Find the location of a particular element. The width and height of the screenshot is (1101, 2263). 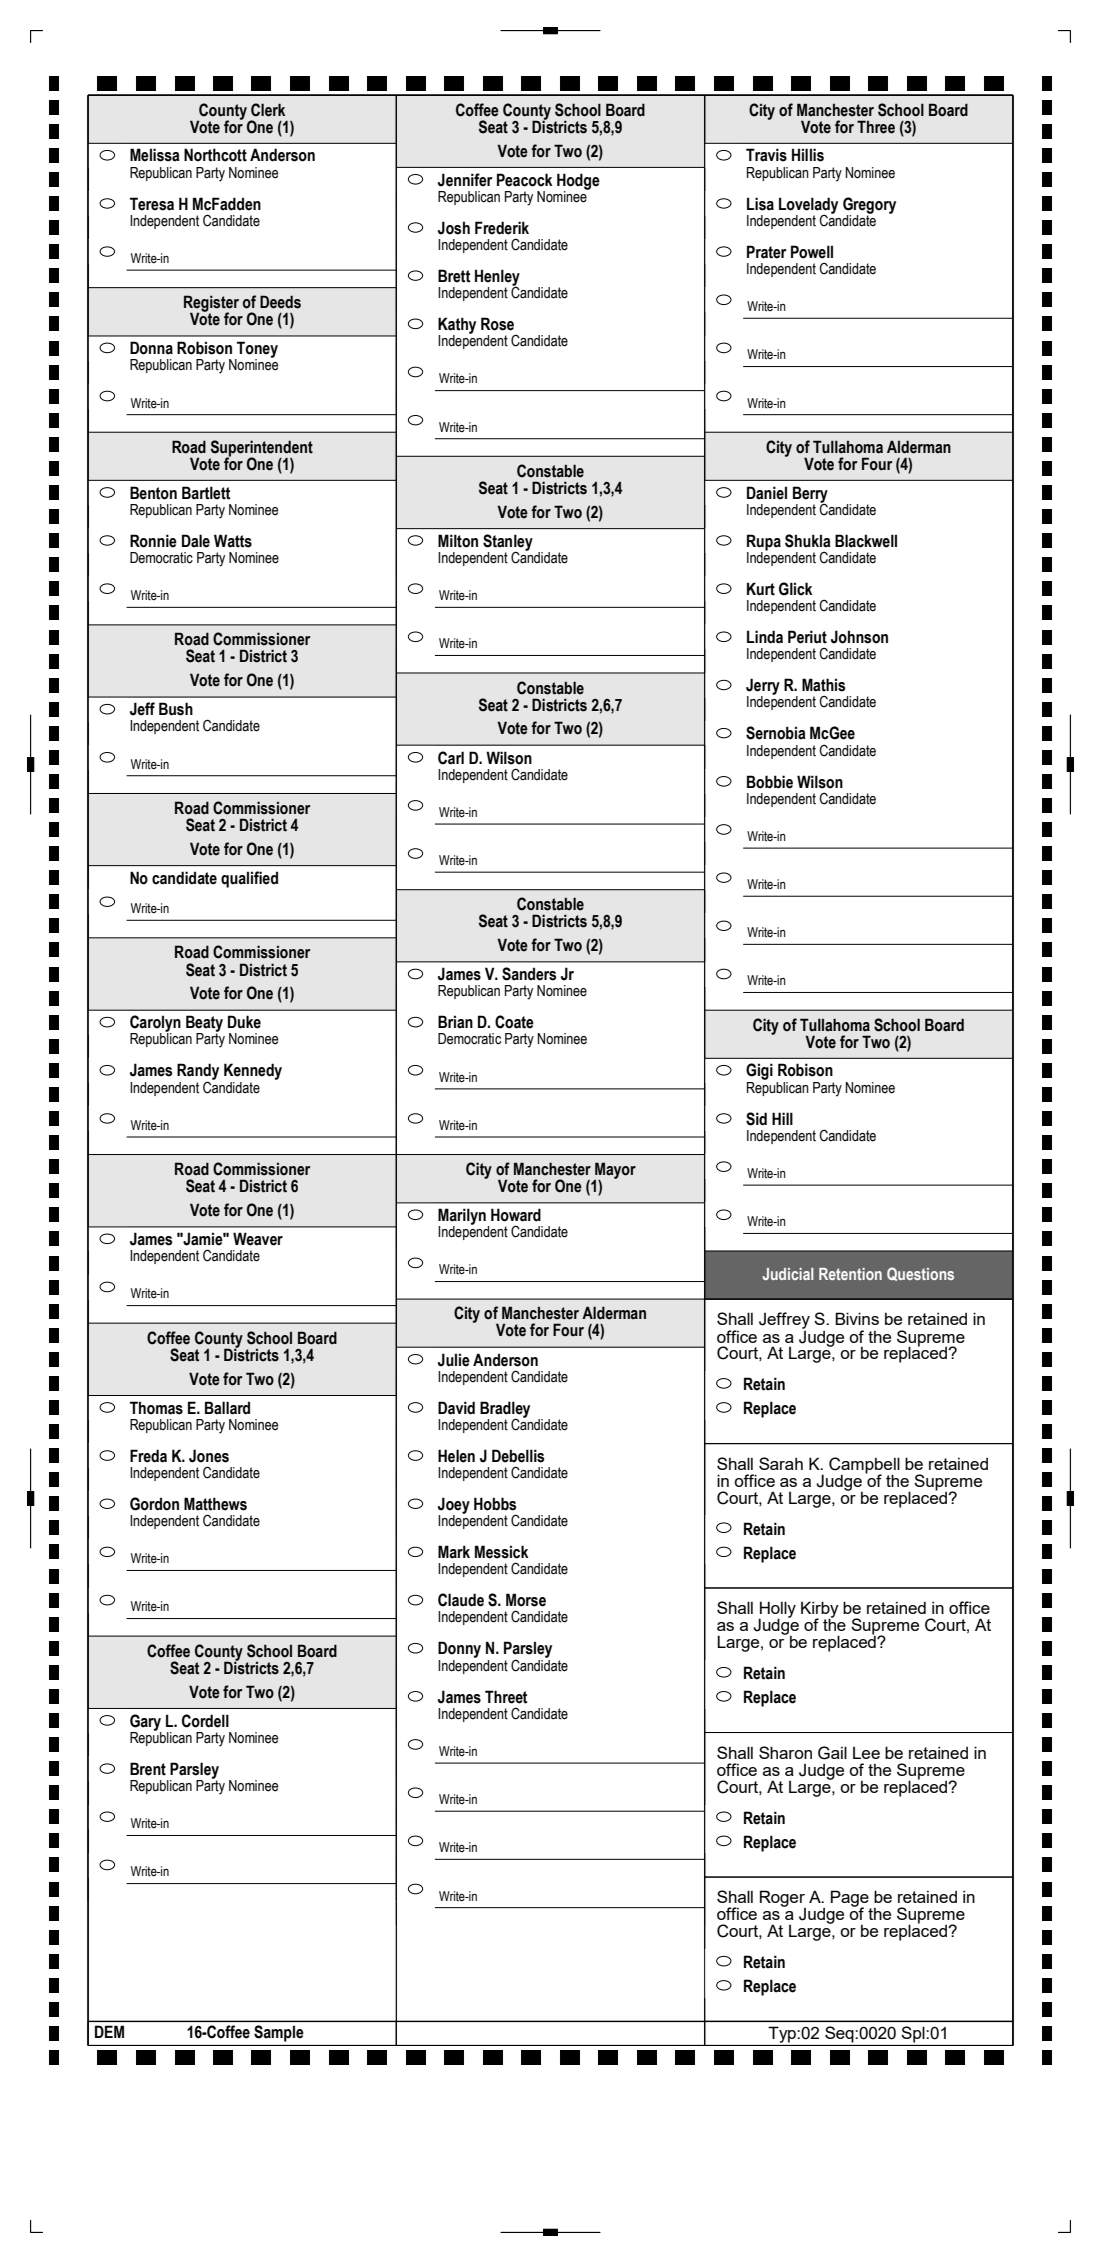

Donny is located at coordinates (459, 1649).
